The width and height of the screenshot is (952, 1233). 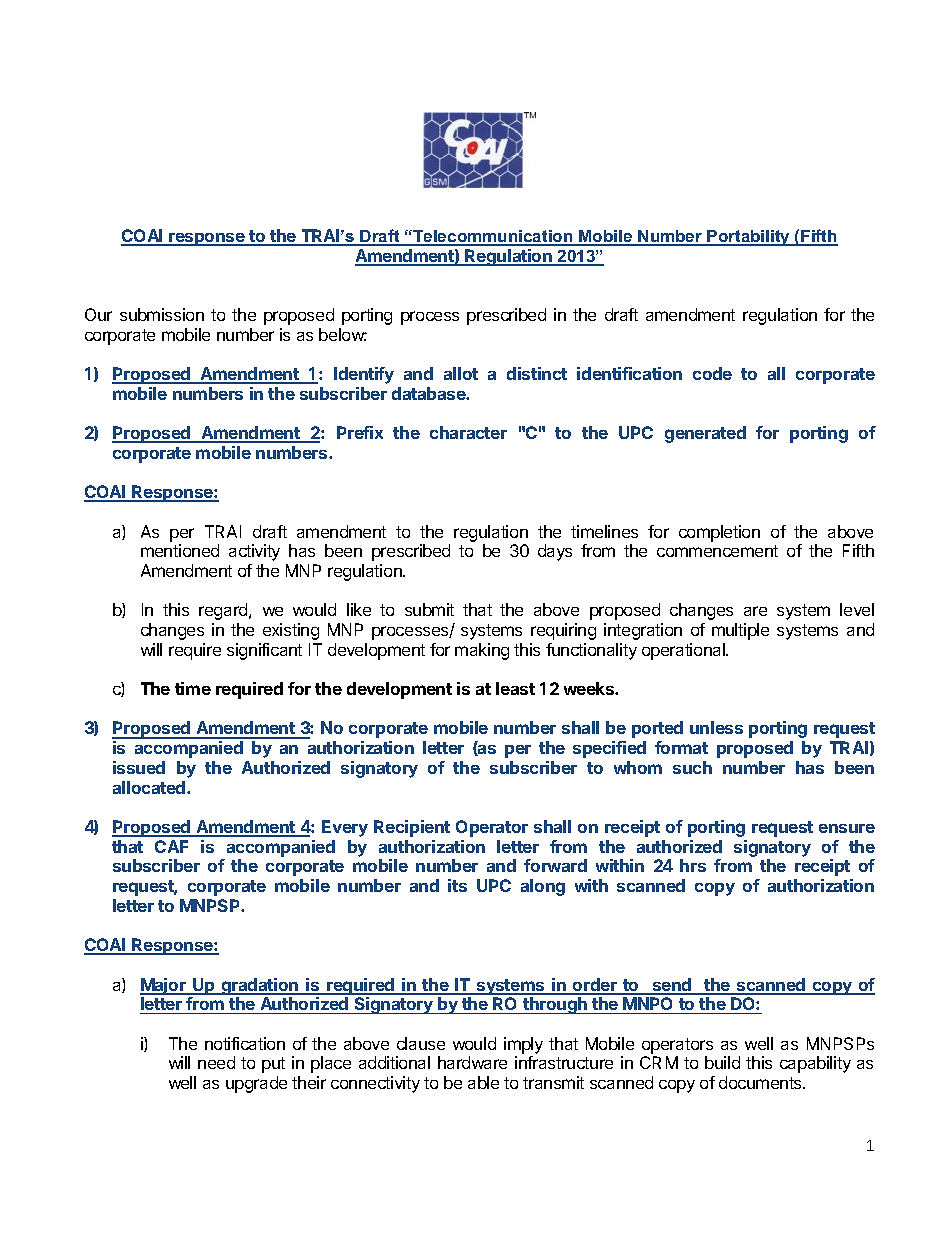 I want to click on generated, so click(x=705, y=434).
